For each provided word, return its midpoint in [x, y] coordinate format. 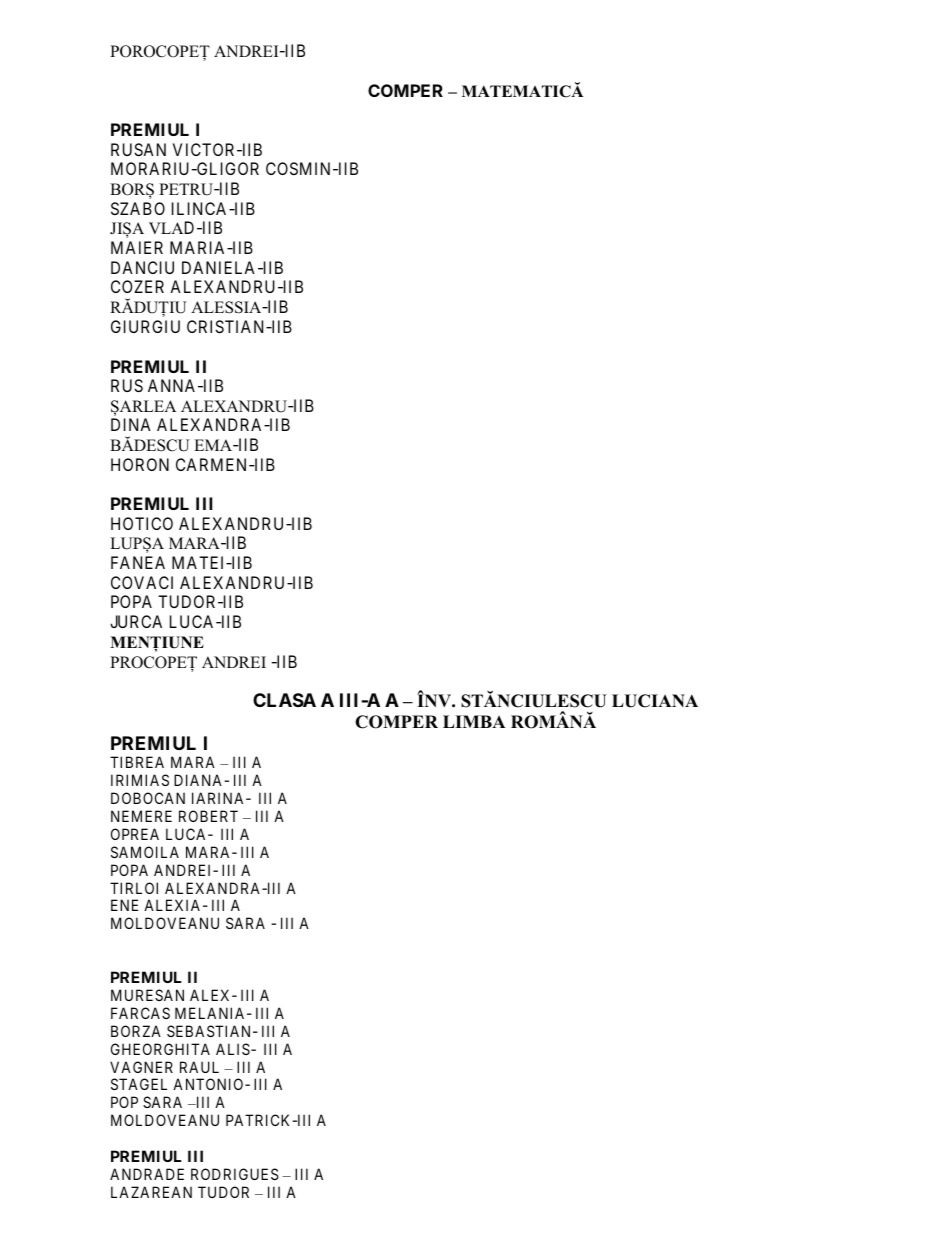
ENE [124, 905]
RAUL [199, 1067]
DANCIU [142, 267]
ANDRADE [147, 1174]
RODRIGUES [235, 1174]
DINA [131, 424]
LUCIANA [655, 701]
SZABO [138, 208]
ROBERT [208, 816]
